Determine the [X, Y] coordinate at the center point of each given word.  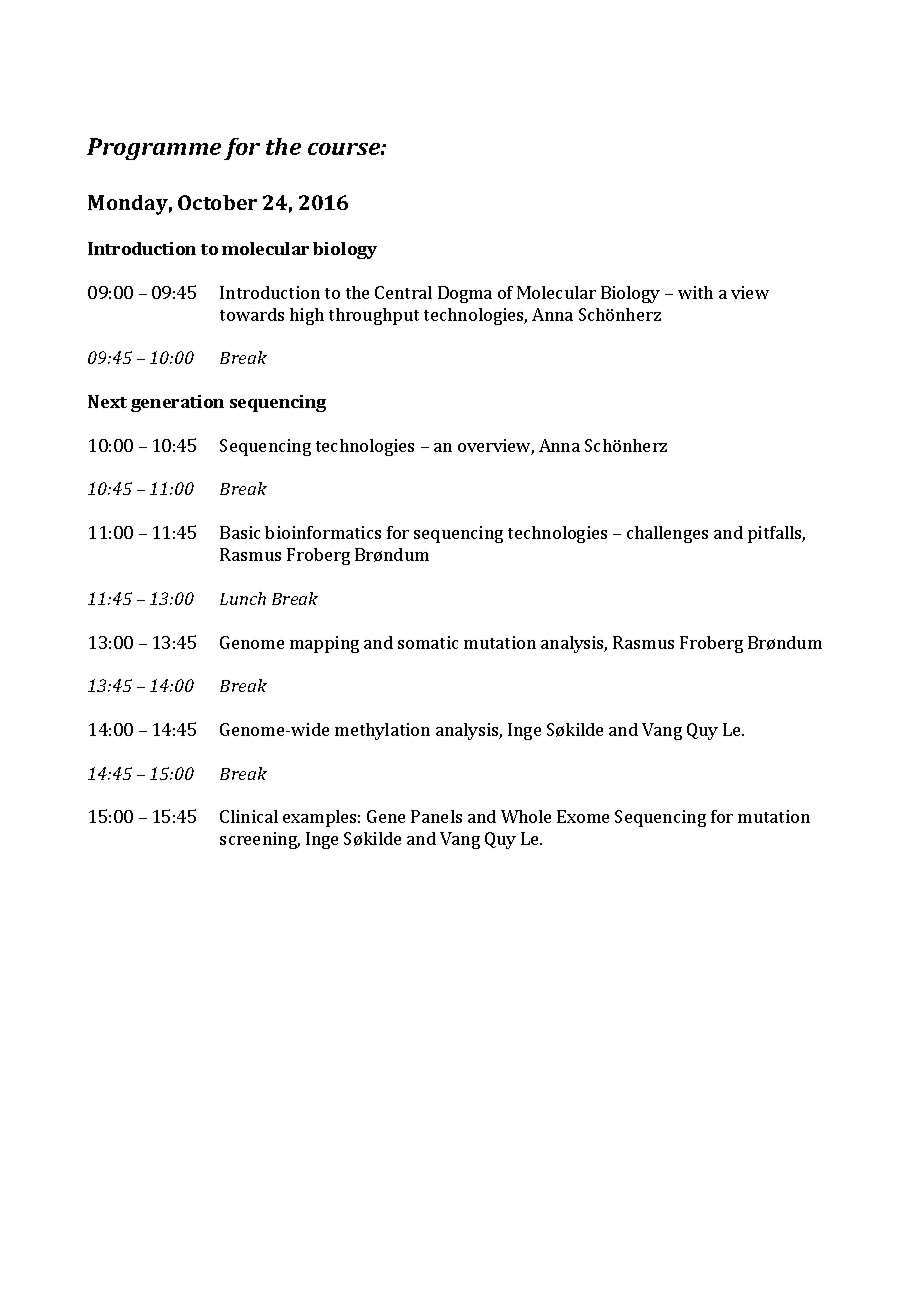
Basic [240, 532]
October [217, 202]
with [695, 292]
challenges [667, 534]
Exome [583, 816]
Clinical [249, 816]
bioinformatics [323, 532]
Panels [436, 816]
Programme [154, 149]
